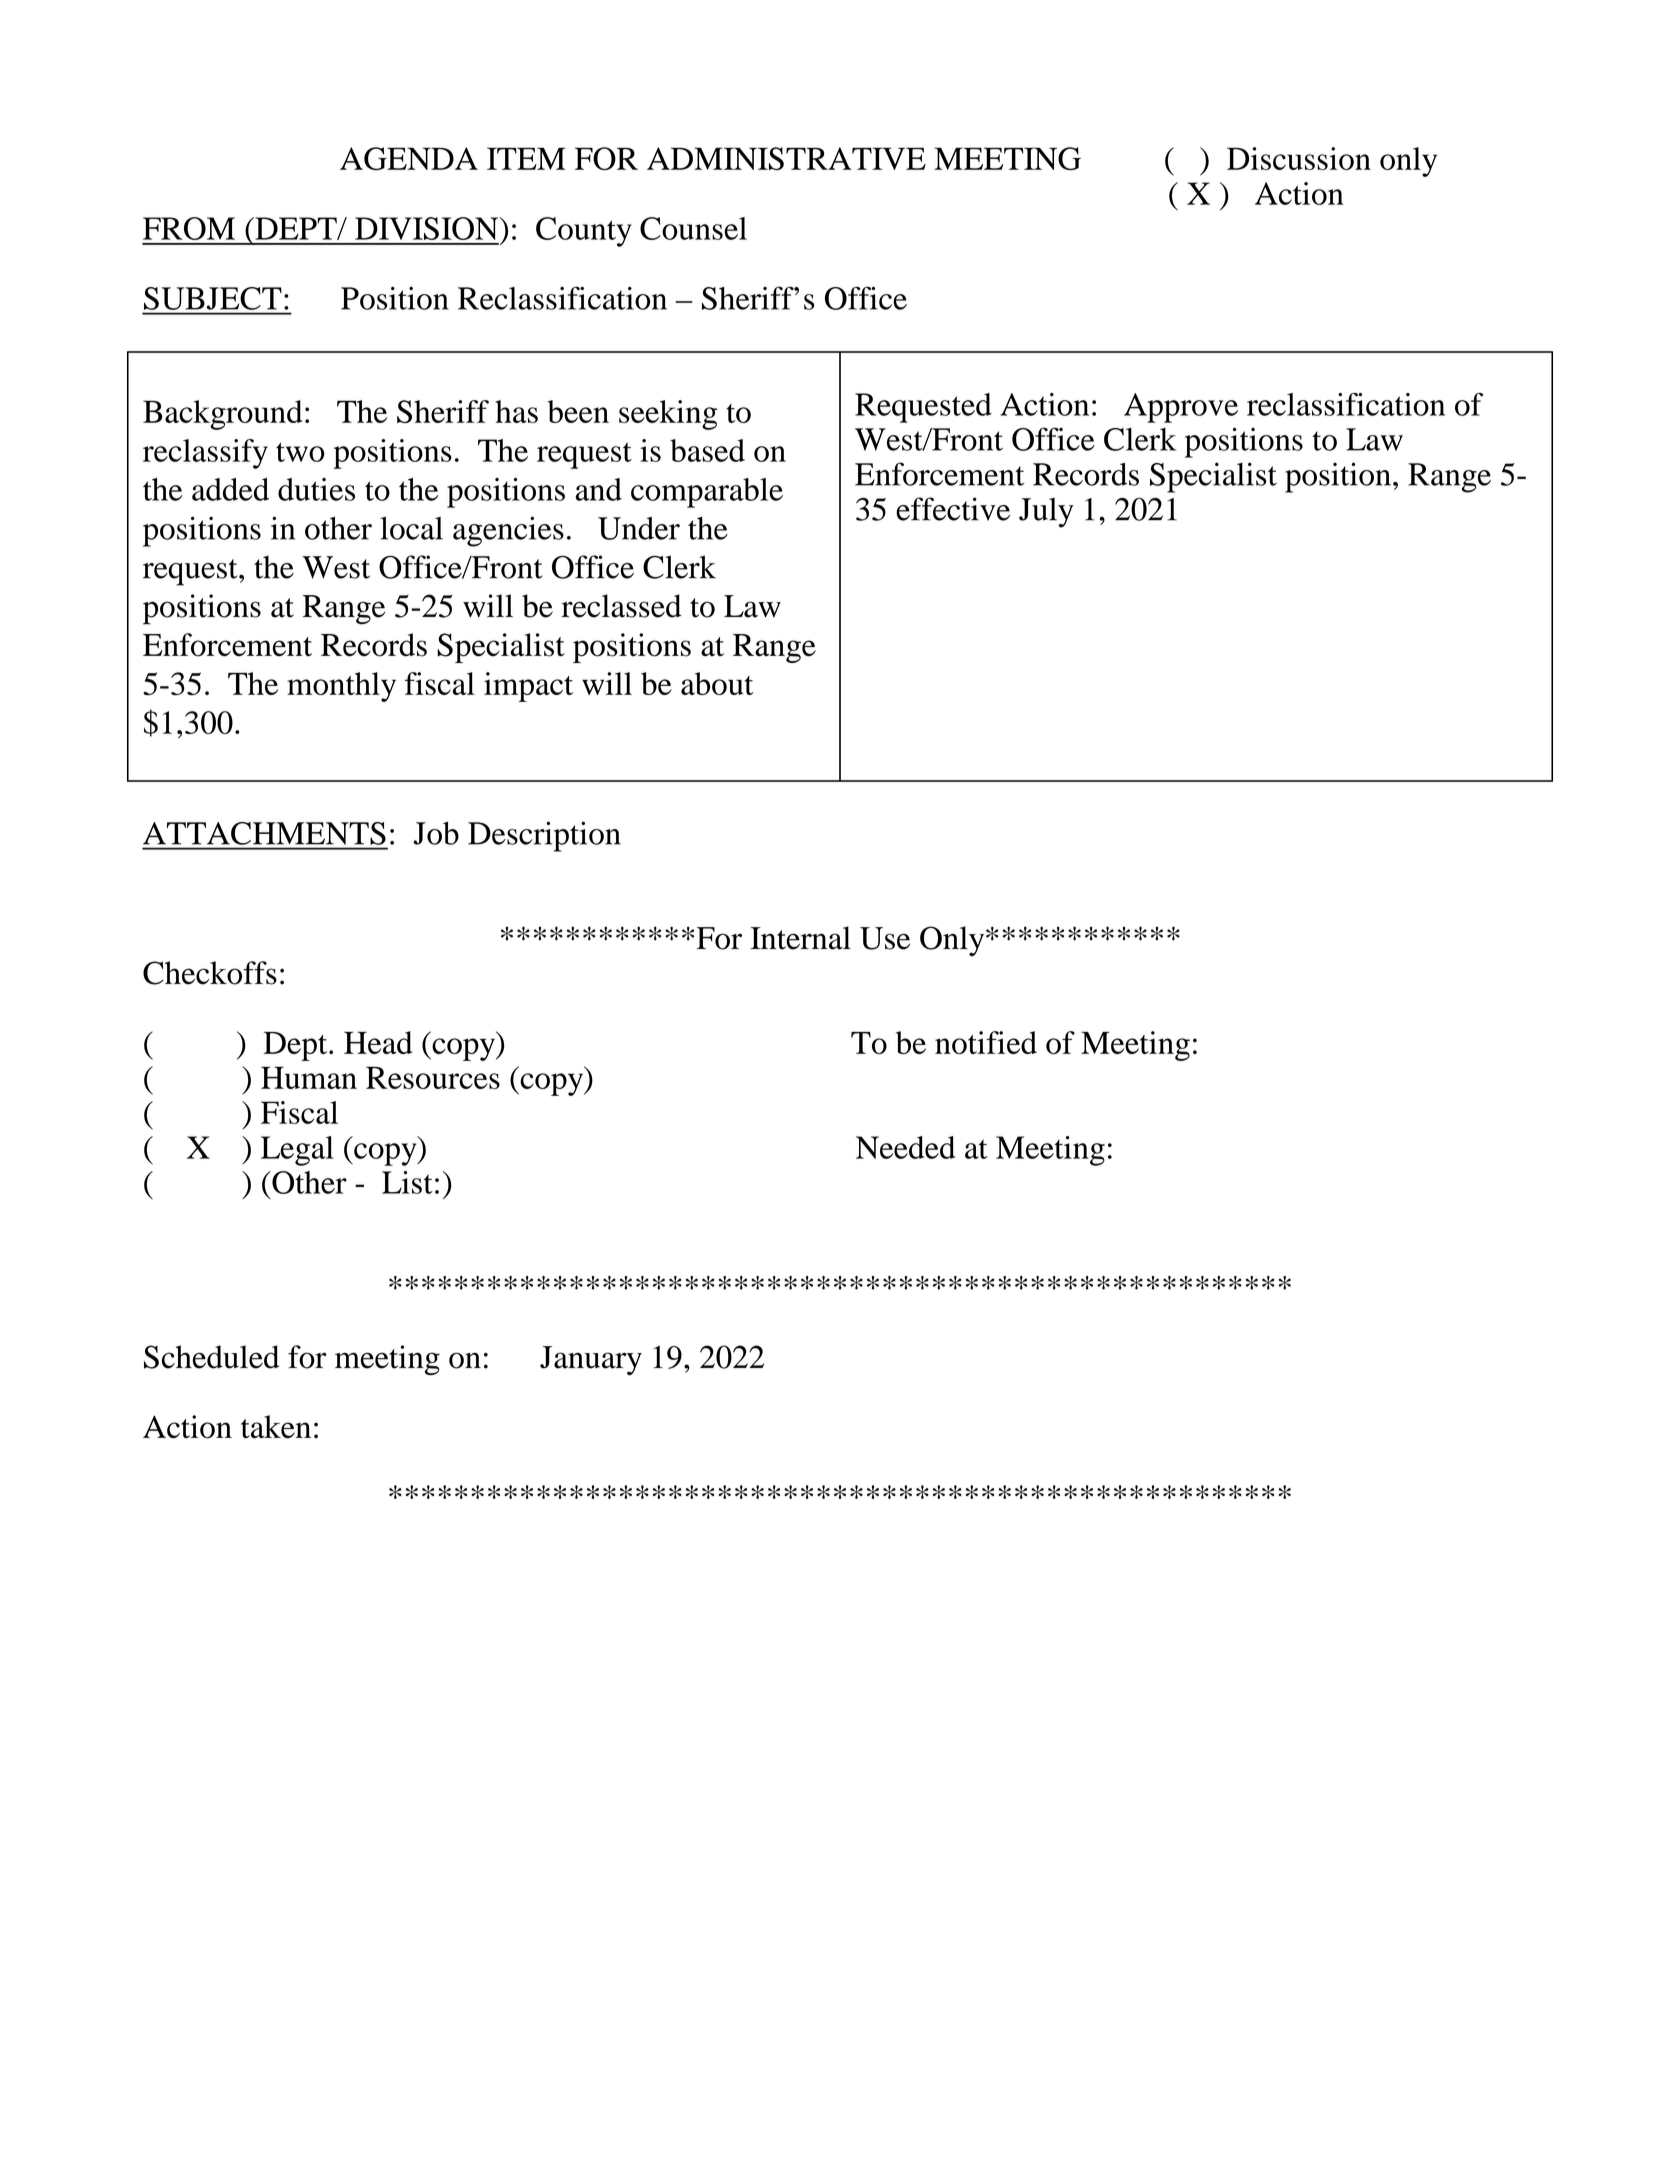 Image resolution: width=1680 pixels, height=2174 pixels. Describe the element at coordinates (411, 528) in the screenshot. I see `local` at that location.
